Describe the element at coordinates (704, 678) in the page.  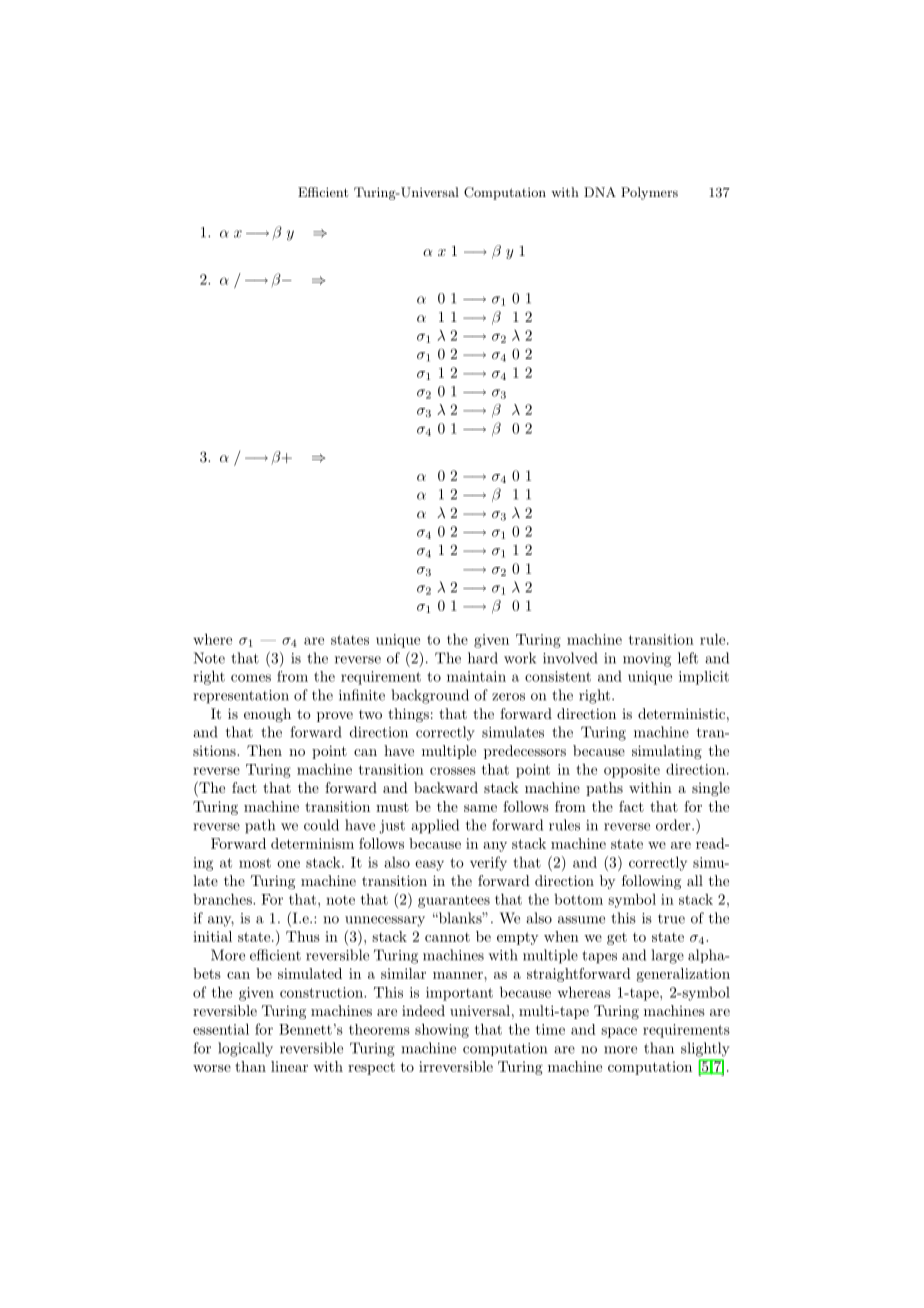
I see `implicit` at that location.
